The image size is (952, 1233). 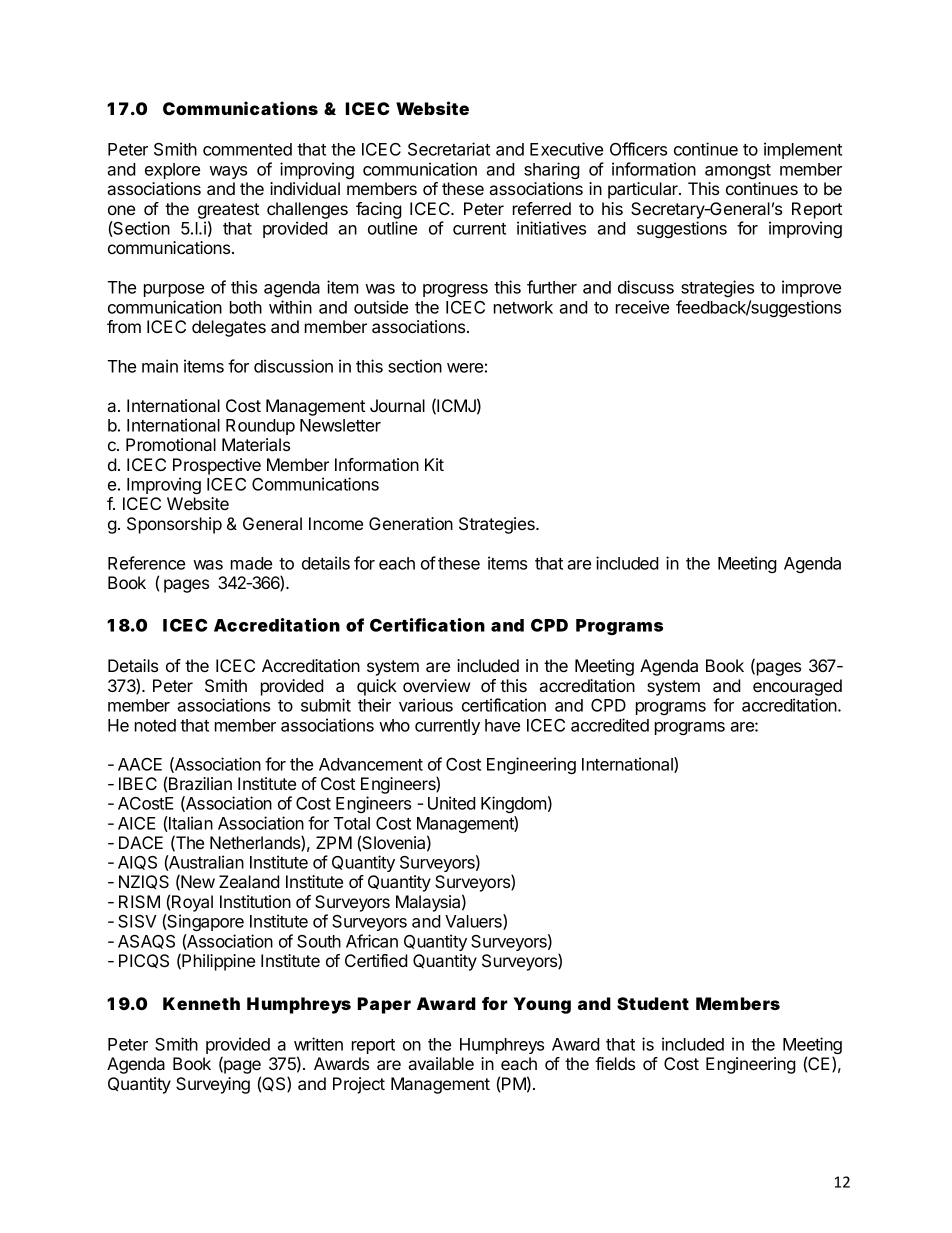 I want to click on Secretariat, so click(x=449, y=149).
